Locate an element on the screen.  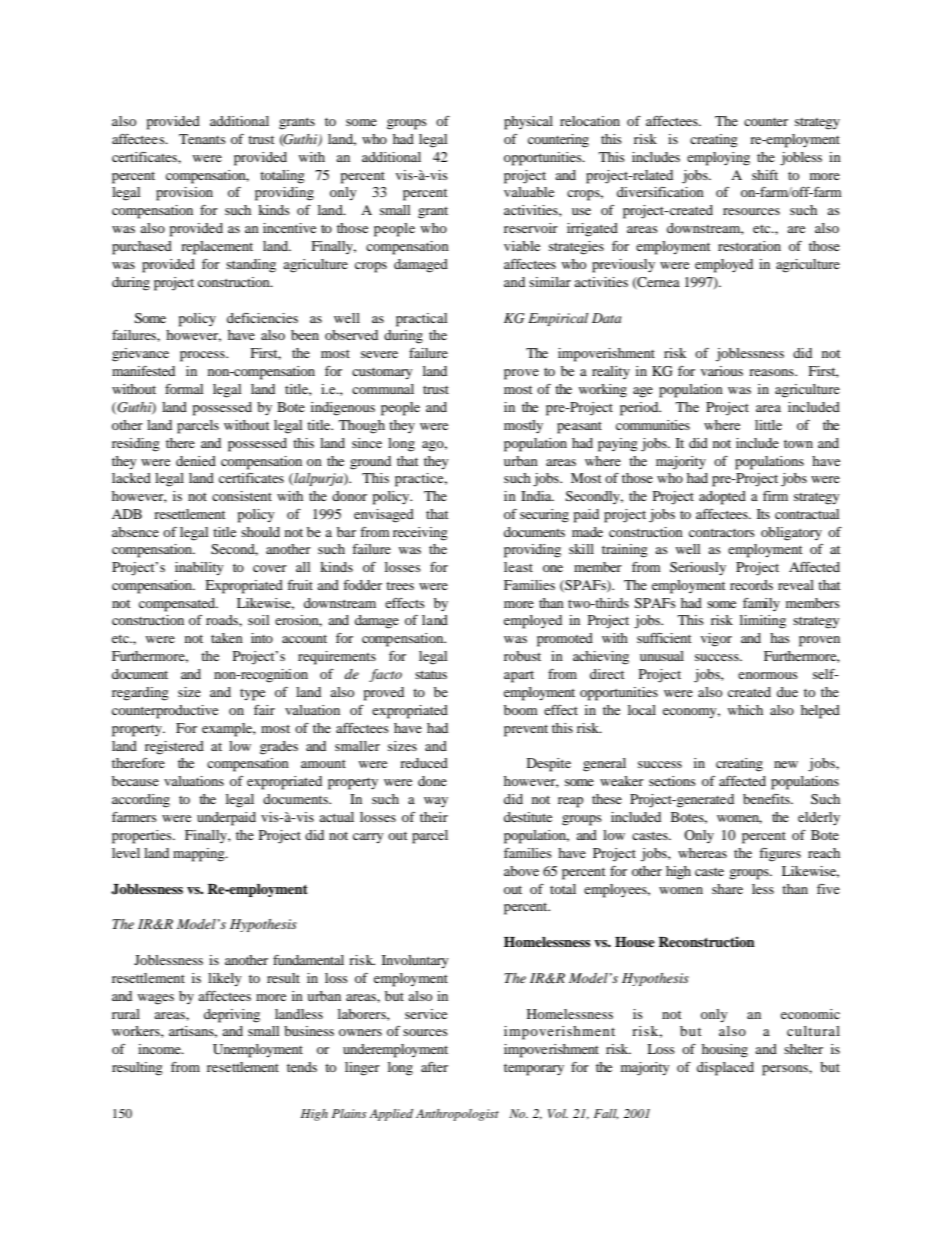
Tenants is located at coordinates (202, 139).
